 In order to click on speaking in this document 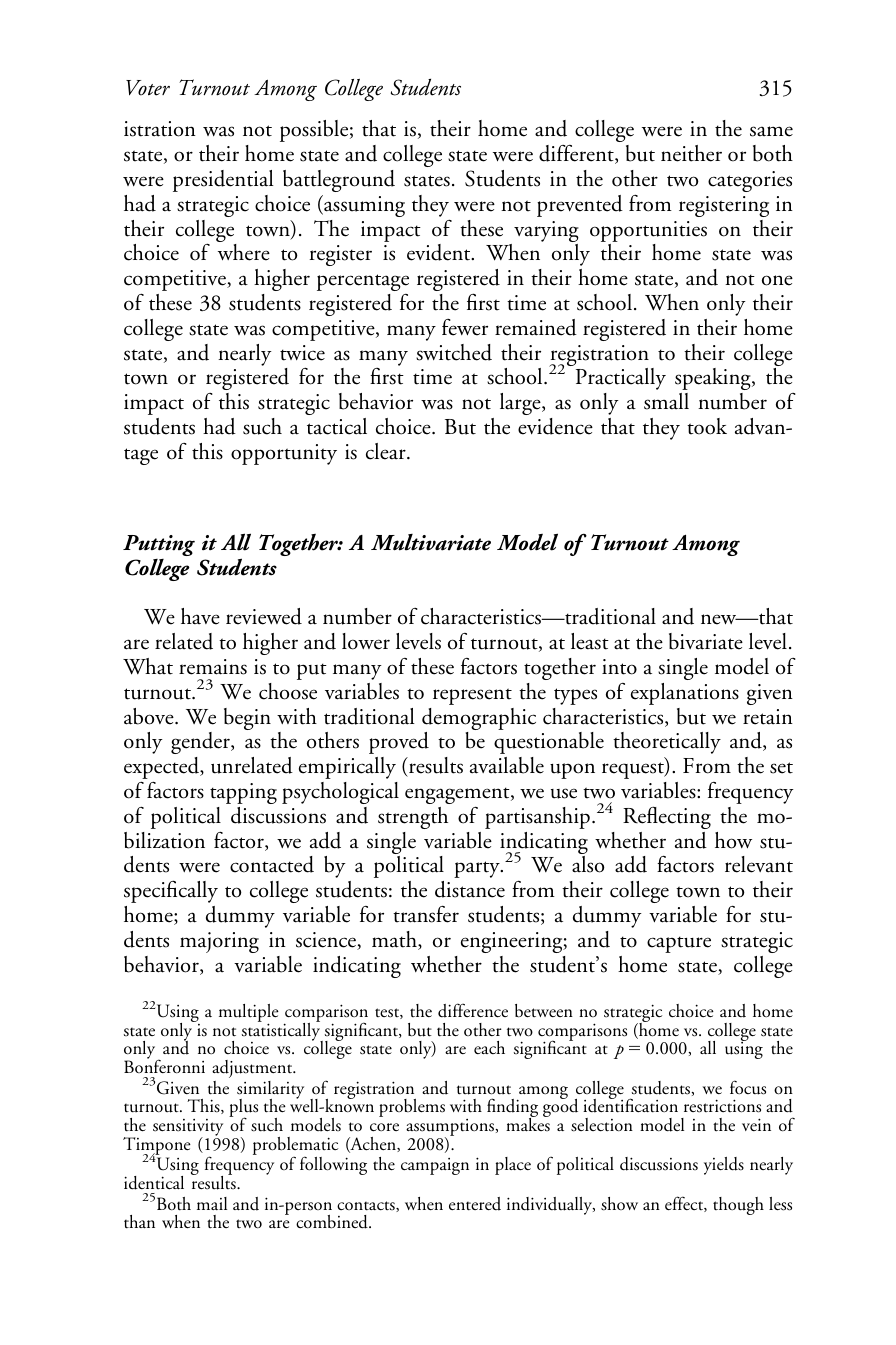, I will do `click(714, 379)`.
